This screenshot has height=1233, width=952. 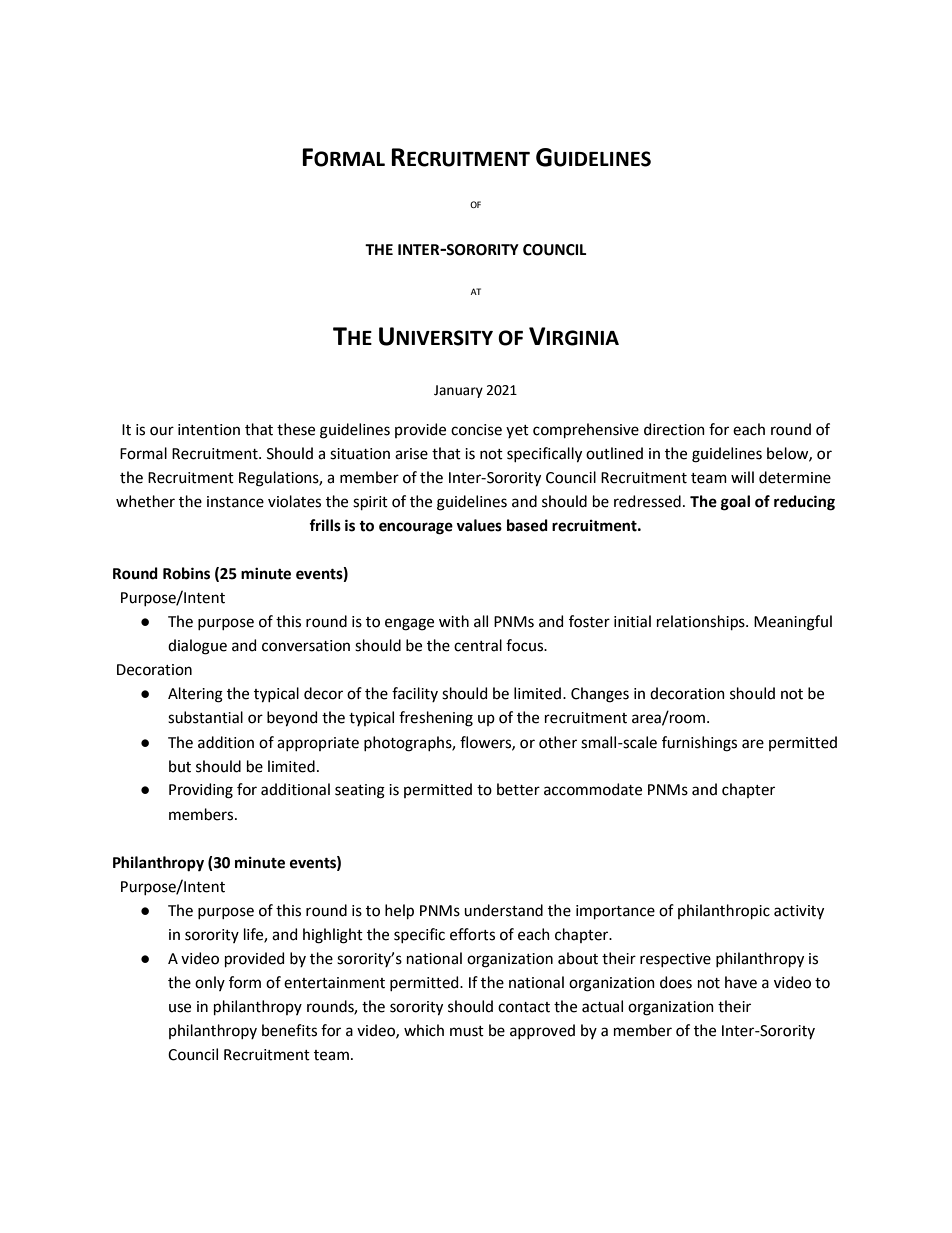 I want to click on but, so click(x=180, y=766).
